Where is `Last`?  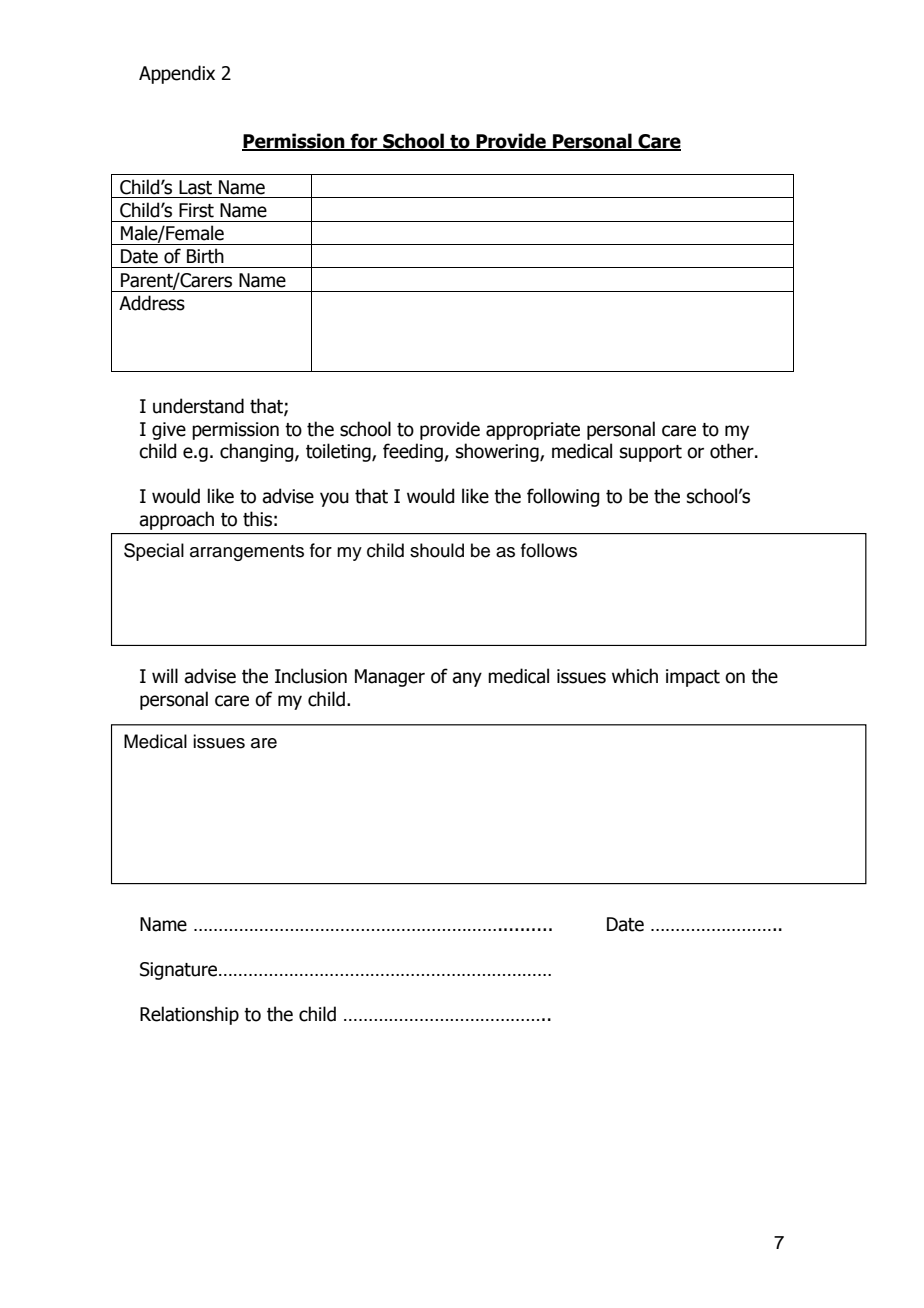 Last is located at coordinates (195, 187).
